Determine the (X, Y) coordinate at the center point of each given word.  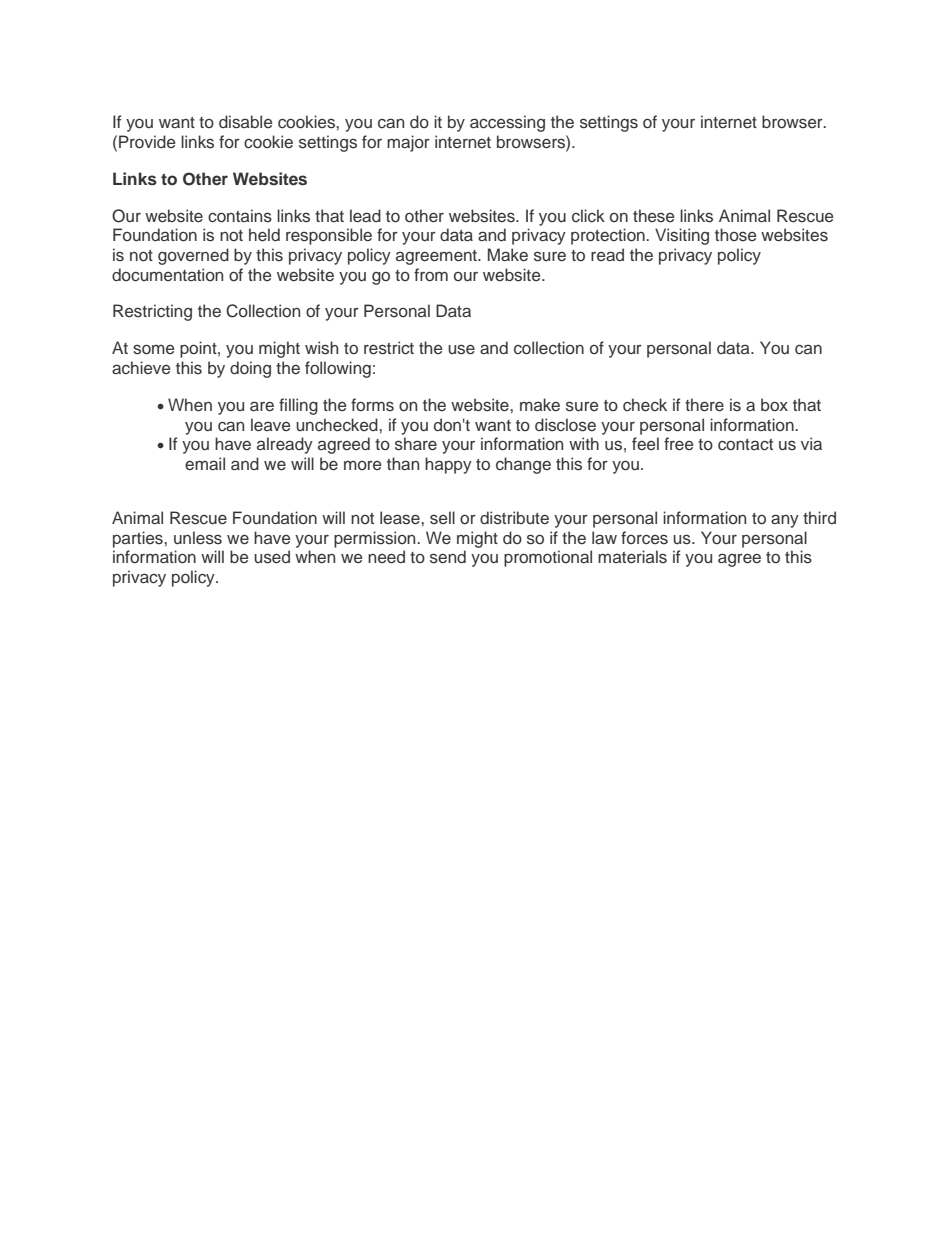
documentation (167, 275)
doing (250, 369)
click (588, 215)
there (704, 405)
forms (372, 404)
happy (448, 465)
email (205, 463)
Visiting (682, 236)
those (735, 234)
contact (745, 445)
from (431, 274)
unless (198, 538)
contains (240, 216)
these (653, 215)
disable (245, 122)
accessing (507, 123)
